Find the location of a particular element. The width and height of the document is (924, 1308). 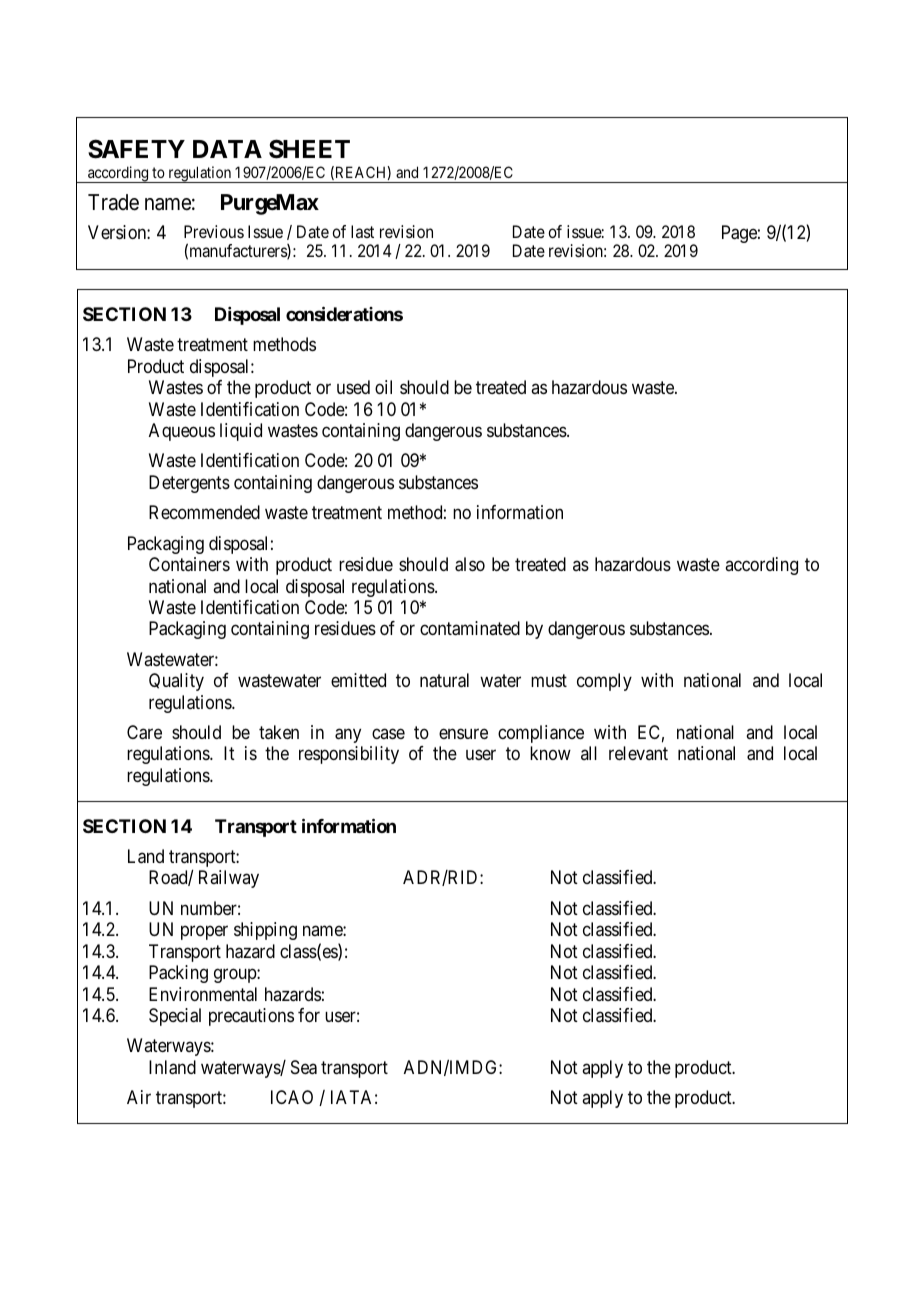

Railway is located at coordinates (229, 879).
